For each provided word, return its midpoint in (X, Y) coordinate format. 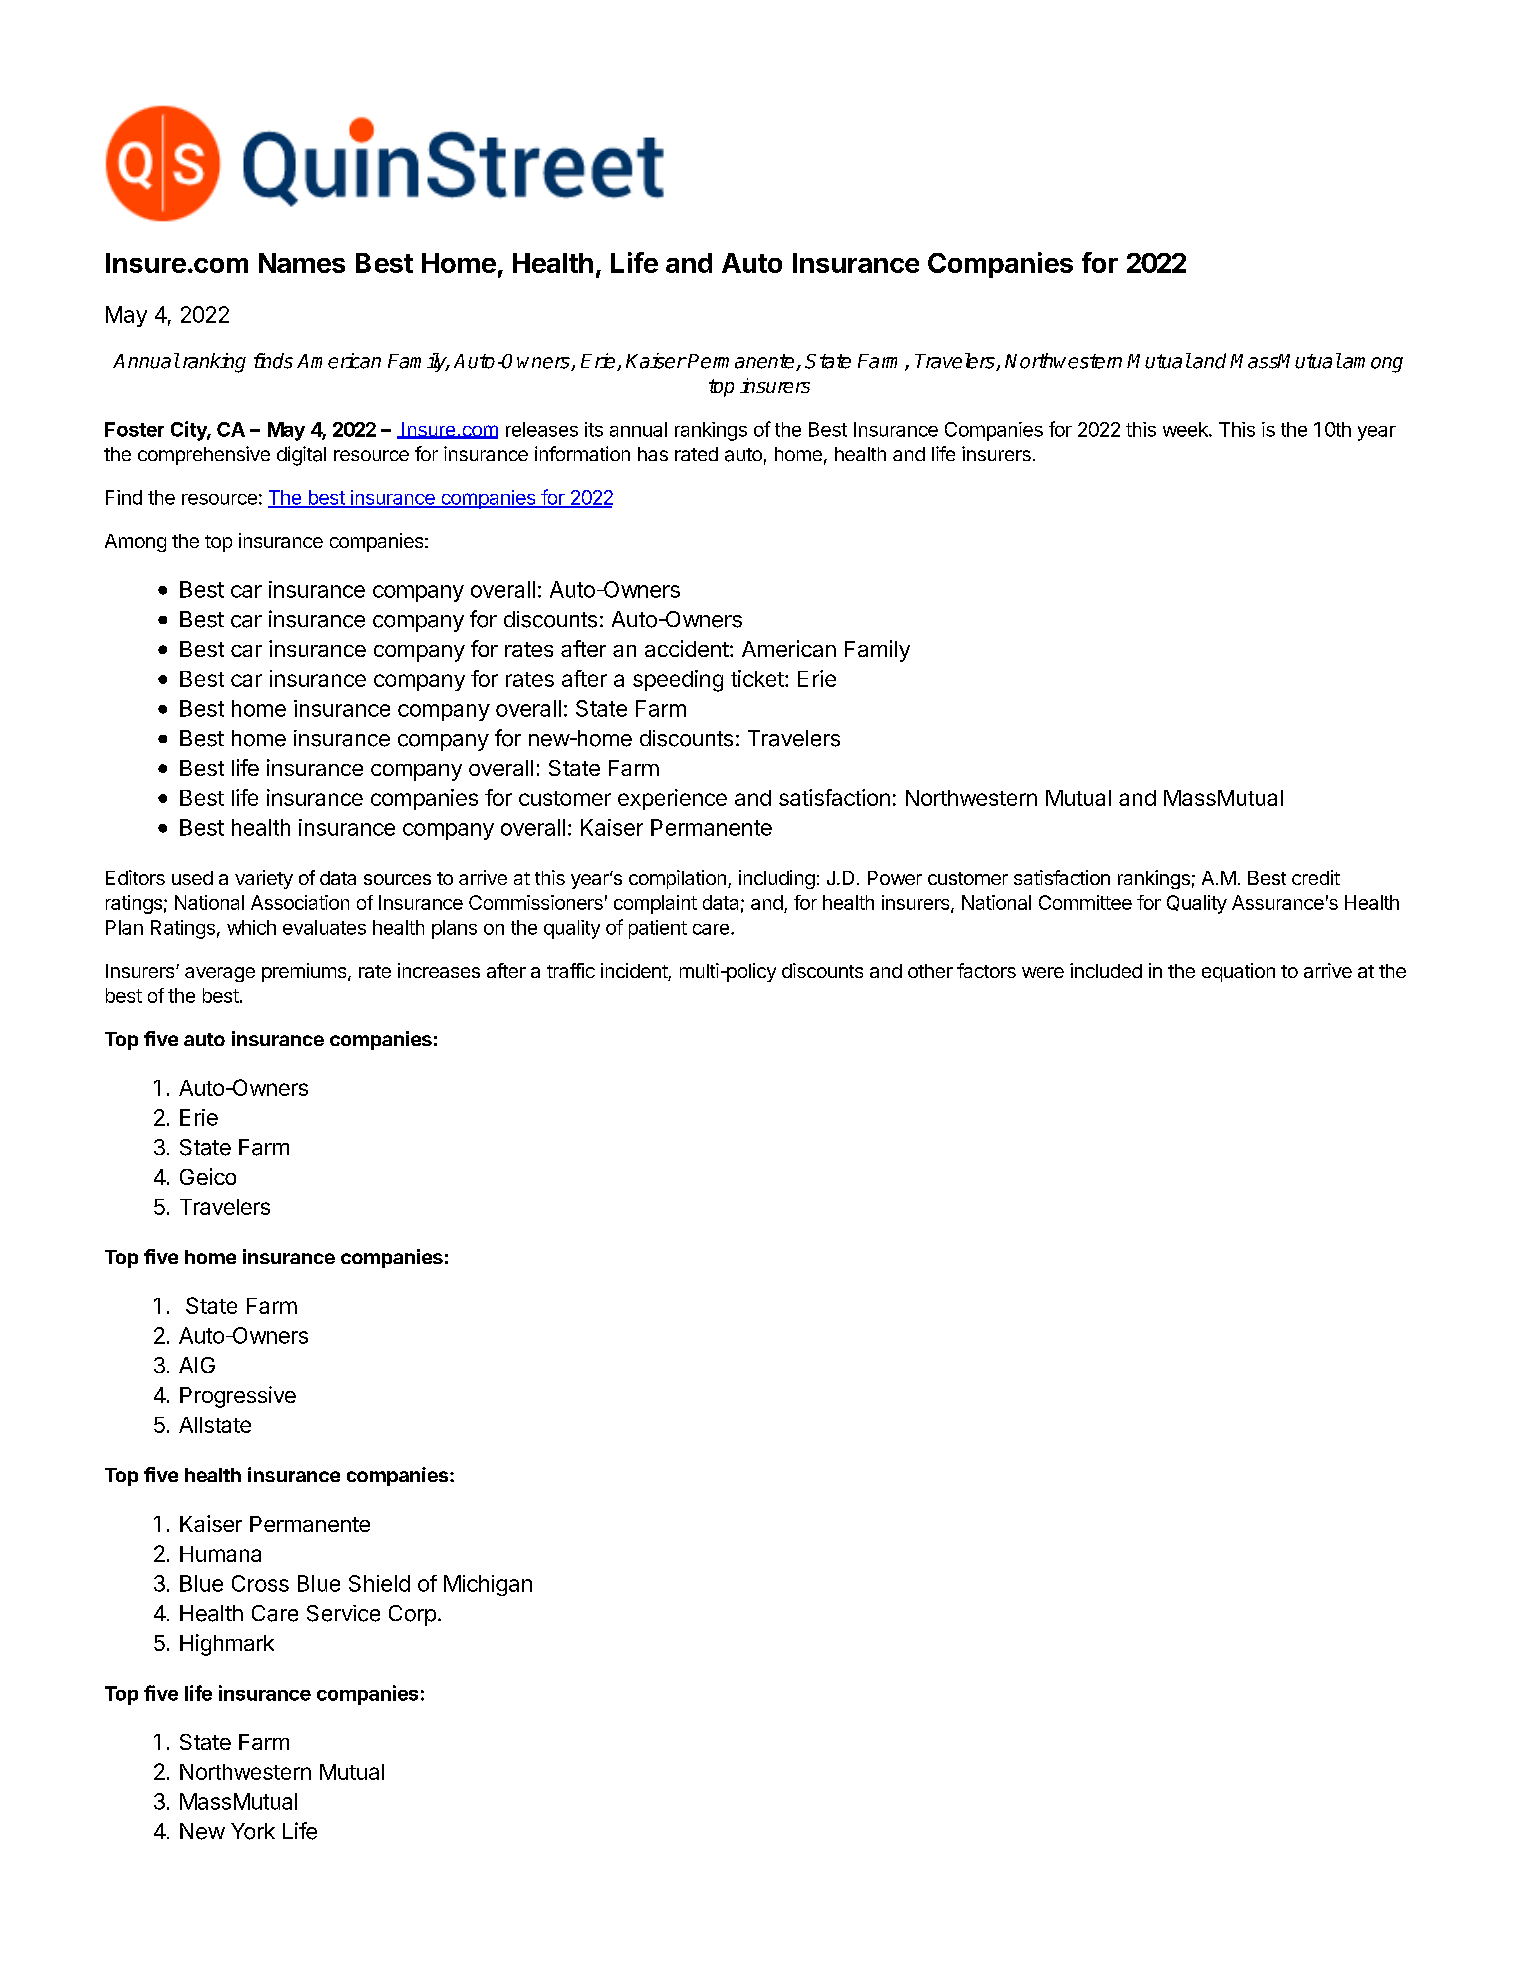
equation (1238, 972)
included (1106, 970)
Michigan (488, 1585)
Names (302, 263)
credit (1316, 877)
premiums (305, 972)
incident (635, 972)
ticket (757, 678)
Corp (412, 1615)
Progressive (238, 1397)
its (594, 429)
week (1186, 429)
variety (264, 879)
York (253, 1831)
